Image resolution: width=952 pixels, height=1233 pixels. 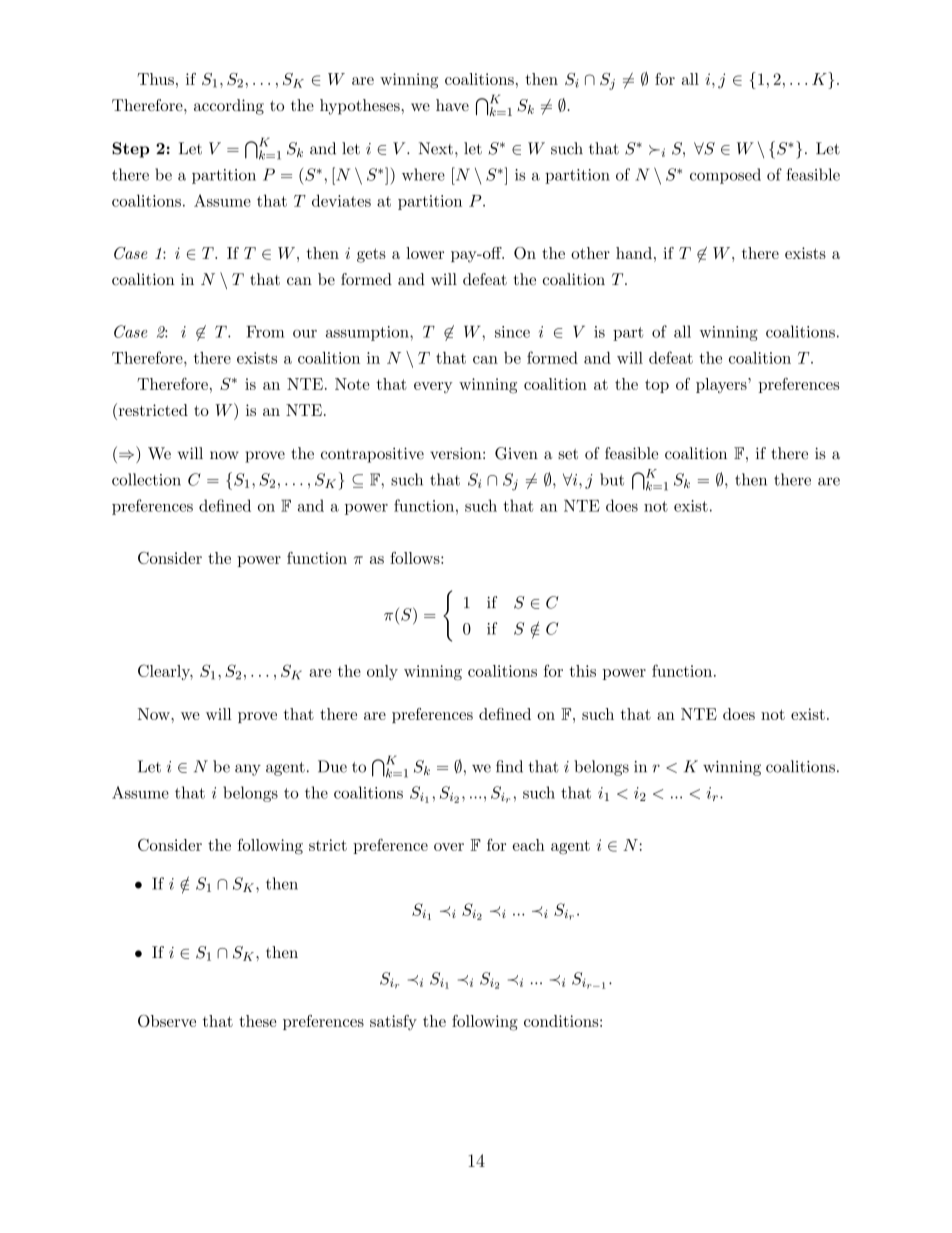 What do you see at coordinates (725, 176) in the image?
I see `composed` at bounding box center [725, 176].
